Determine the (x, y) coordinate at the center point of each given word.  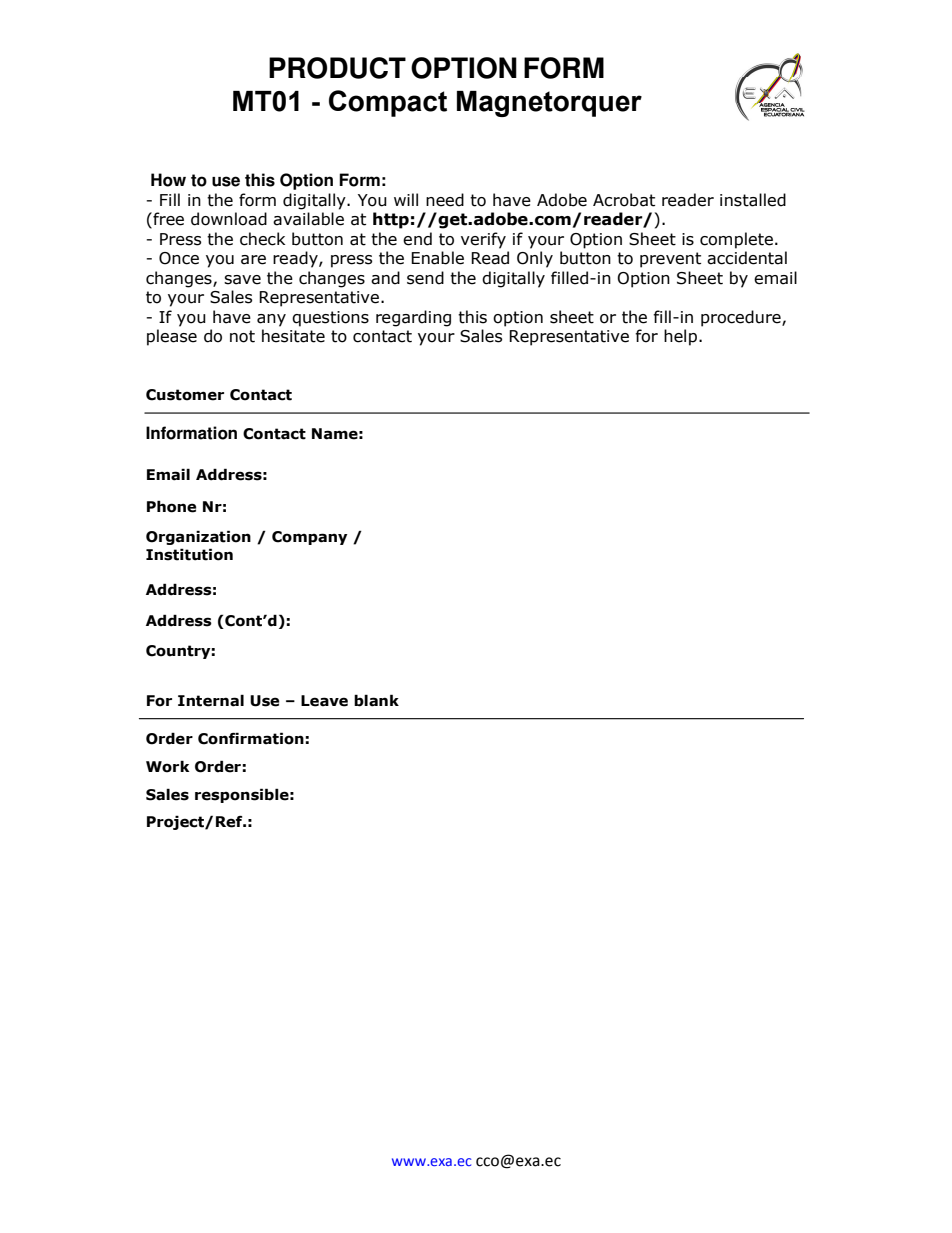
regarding (413, 318)
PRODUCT (337, 68)
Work (167, 766)
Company (310, 538)
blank (376, 700)
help (680, 337)
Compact (388, 103)
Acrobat (624, 200)
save (242, 280)
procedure (742, 318)
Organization (198, 537)
